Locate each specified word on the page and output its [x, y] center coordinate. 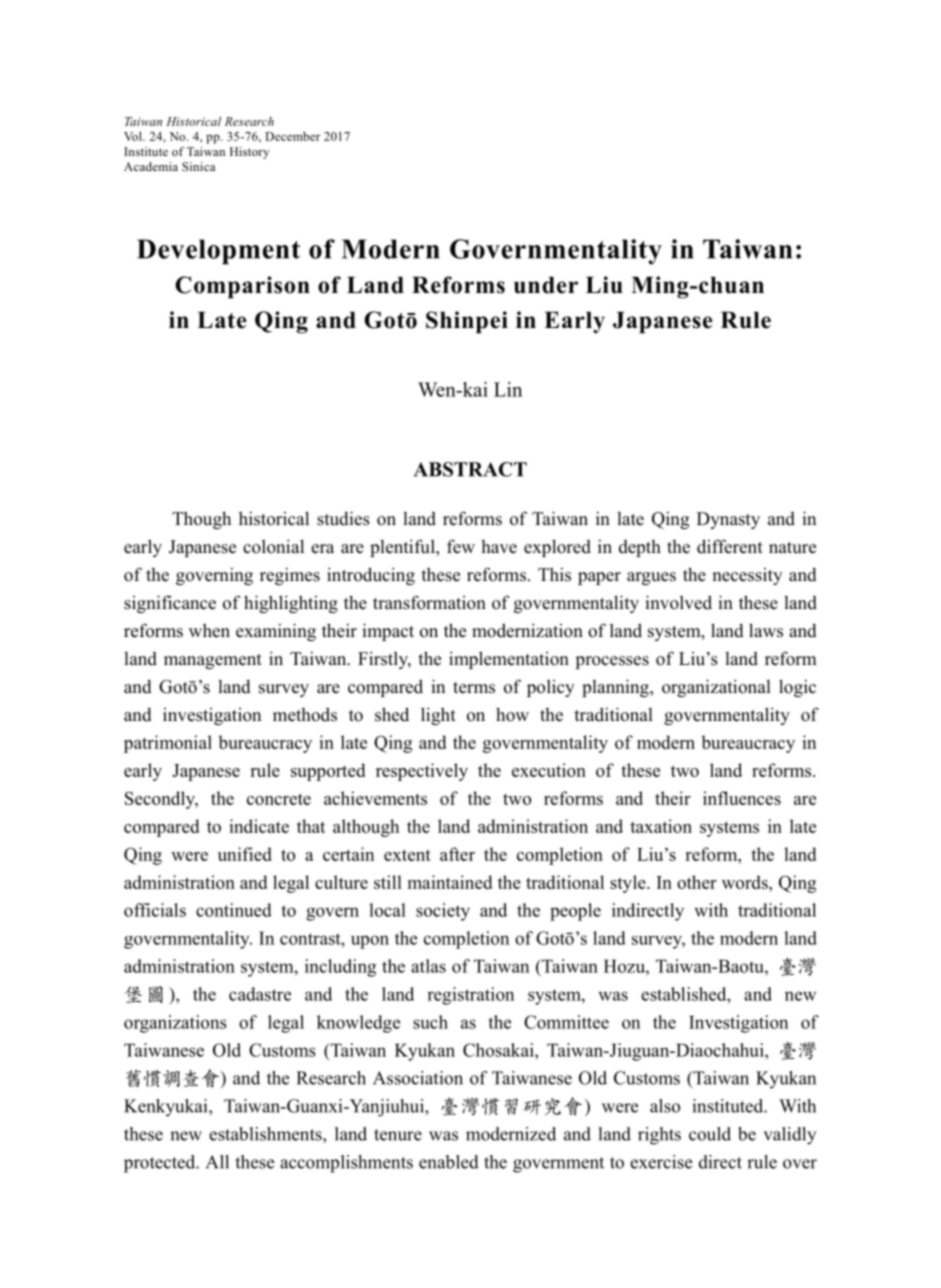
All [217, 1162]
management [213, 661]
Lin [508, 389]
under [546, 285]
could [710, 1134]
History [249, 153]
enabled [449, 1162]
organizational [716, 688]
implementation [509, 660]
